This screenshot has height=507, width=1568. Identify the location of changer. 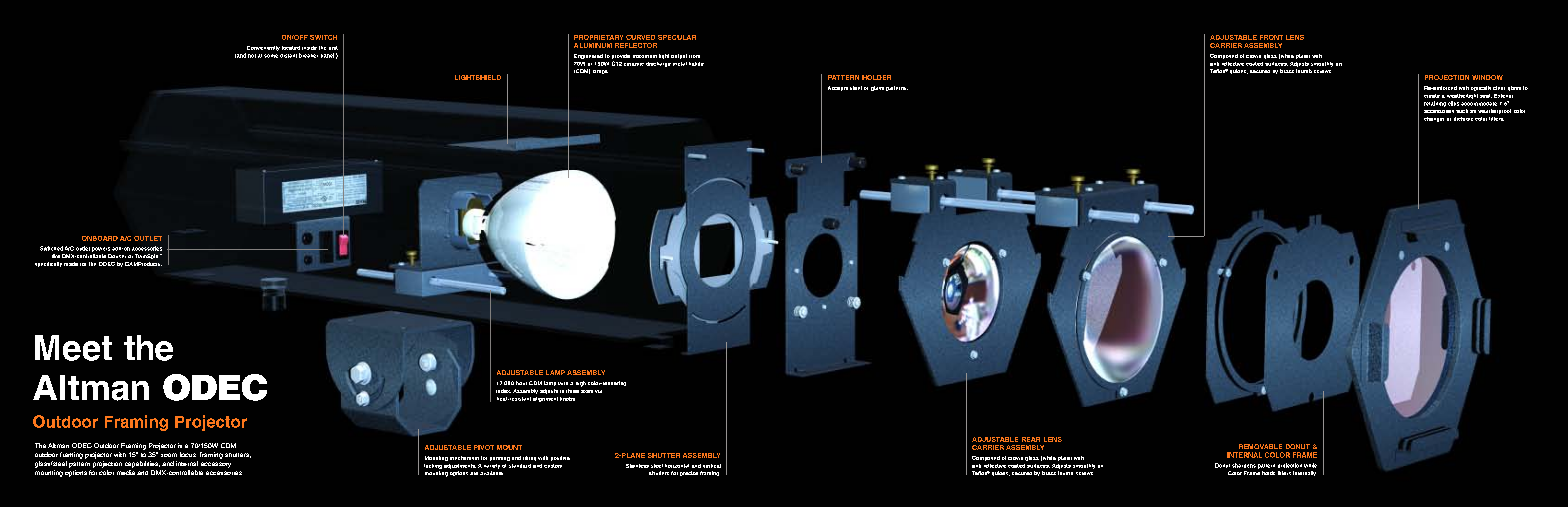
(1434, 119).
